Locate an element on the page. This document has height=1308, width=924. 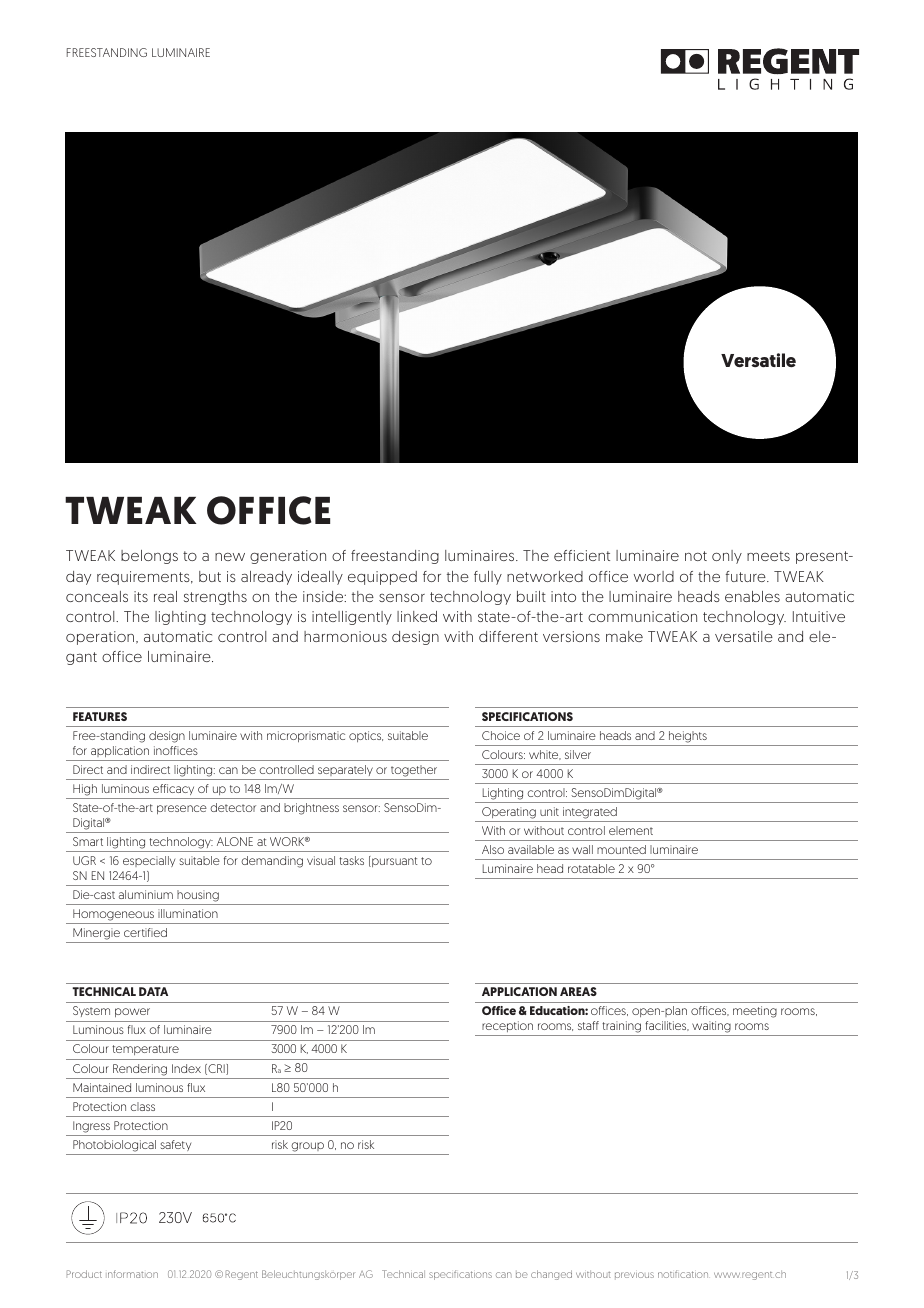
pursuant is located at coordinates (393, 861).
